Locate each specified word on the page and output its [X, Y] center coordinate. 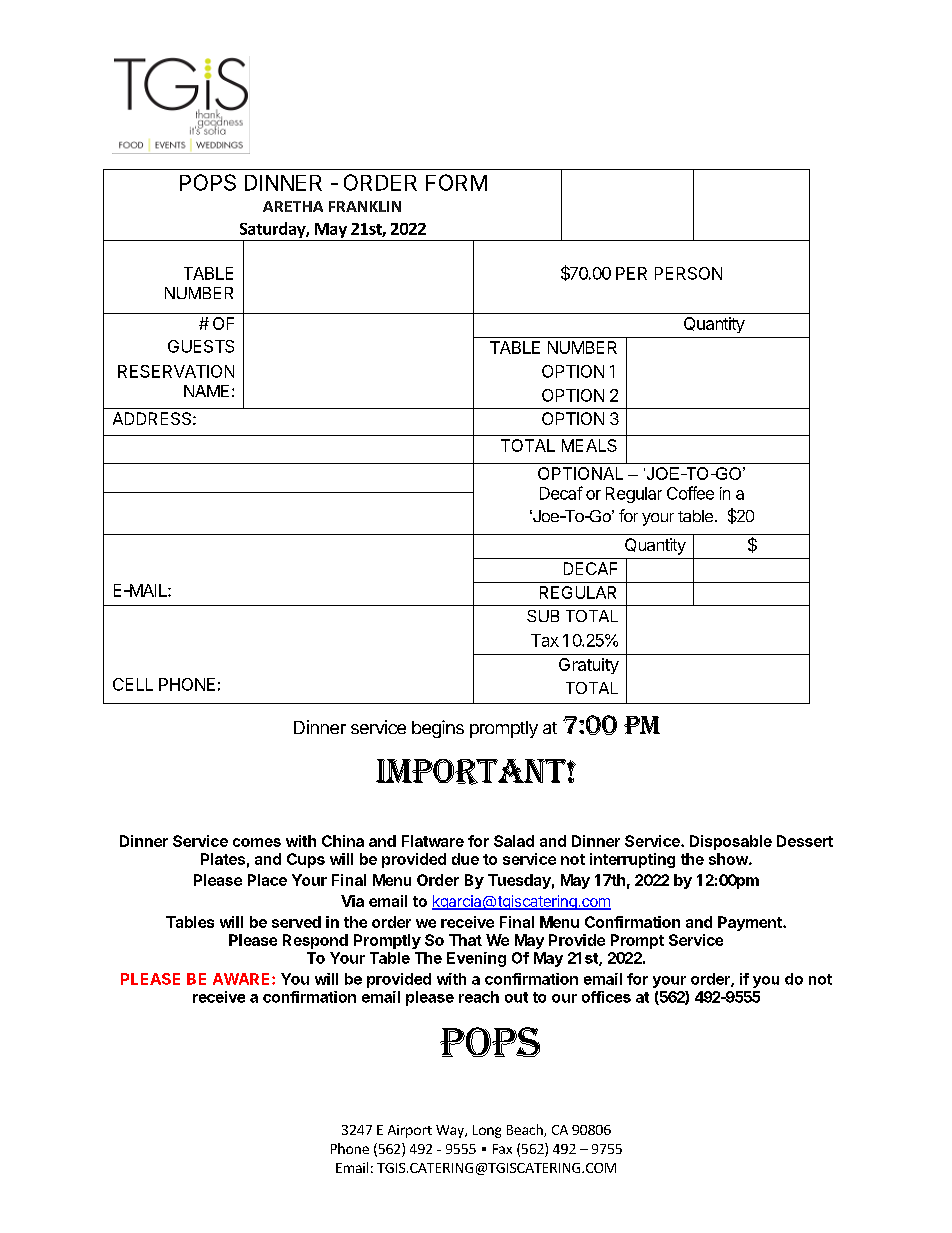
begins [438, 729]
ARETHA [293, 206]
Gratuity [589, 666]
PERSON [688, 273]
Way [451, 1131]
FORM [456, 182]
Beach [526, 1130]
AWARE [243, 979]
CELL [133, 684]
